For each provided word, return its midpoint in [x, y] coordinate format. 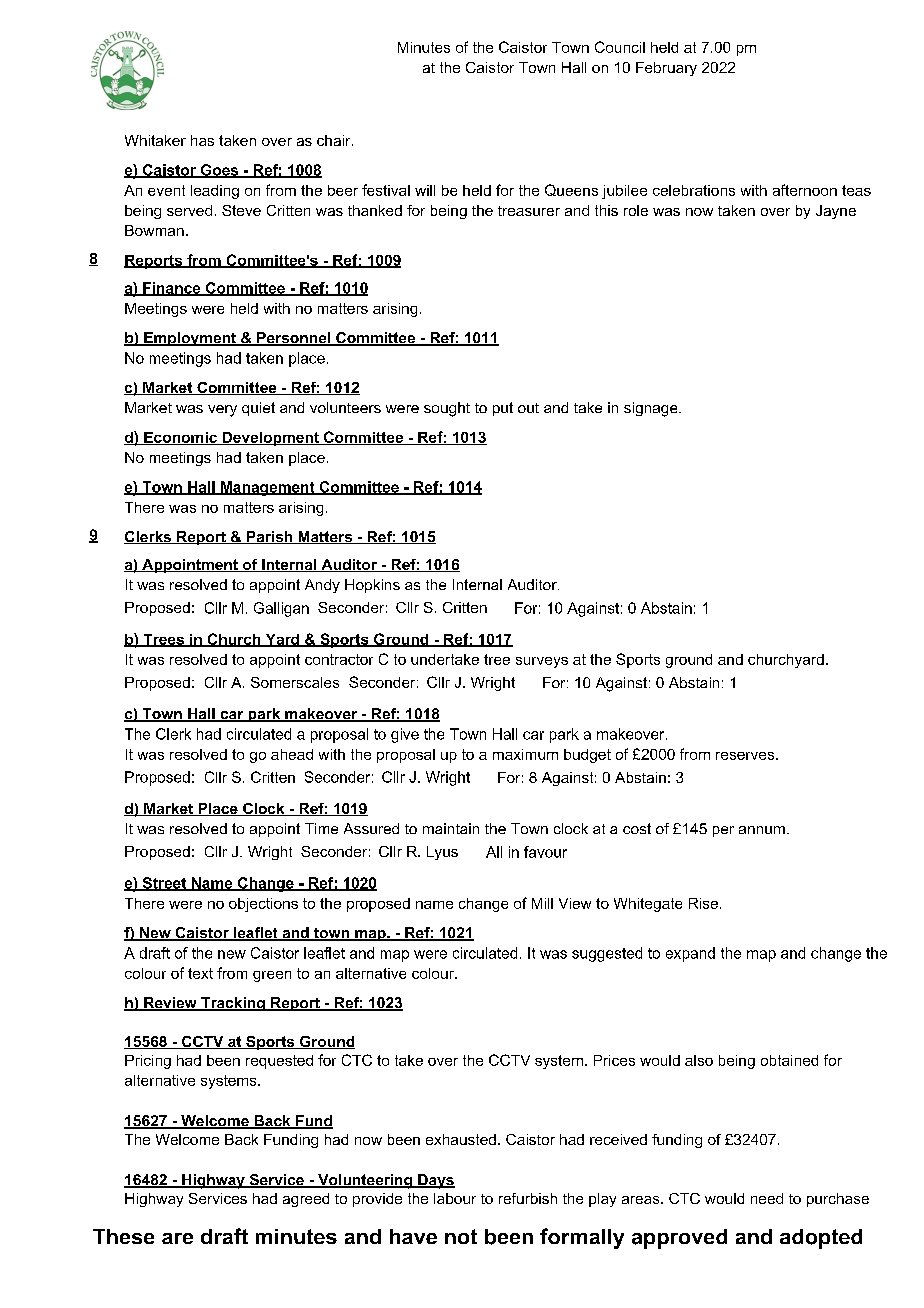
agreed [306, 1200]
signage [652, 409]
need [767, 1198]
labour [455, 1198]
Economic [180, 438]
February [666, 69]
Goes [219, 171]
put [503, 409]
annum [762, 830]
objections [263, 905]
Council [620, 47]
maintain [451, 828]
